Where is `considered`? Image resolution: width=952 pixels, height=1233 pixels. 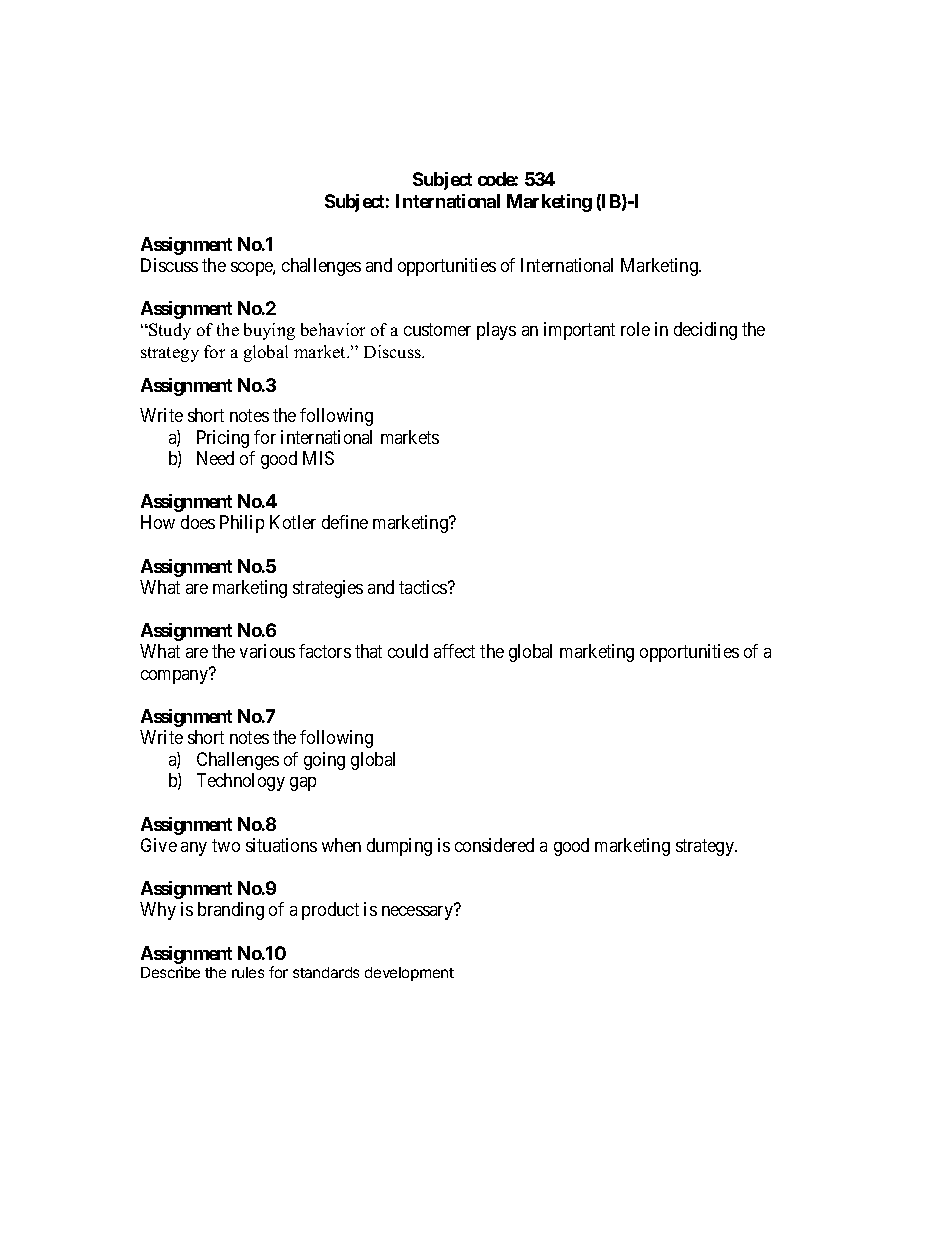
considered is located at coordinates (494, 845).
